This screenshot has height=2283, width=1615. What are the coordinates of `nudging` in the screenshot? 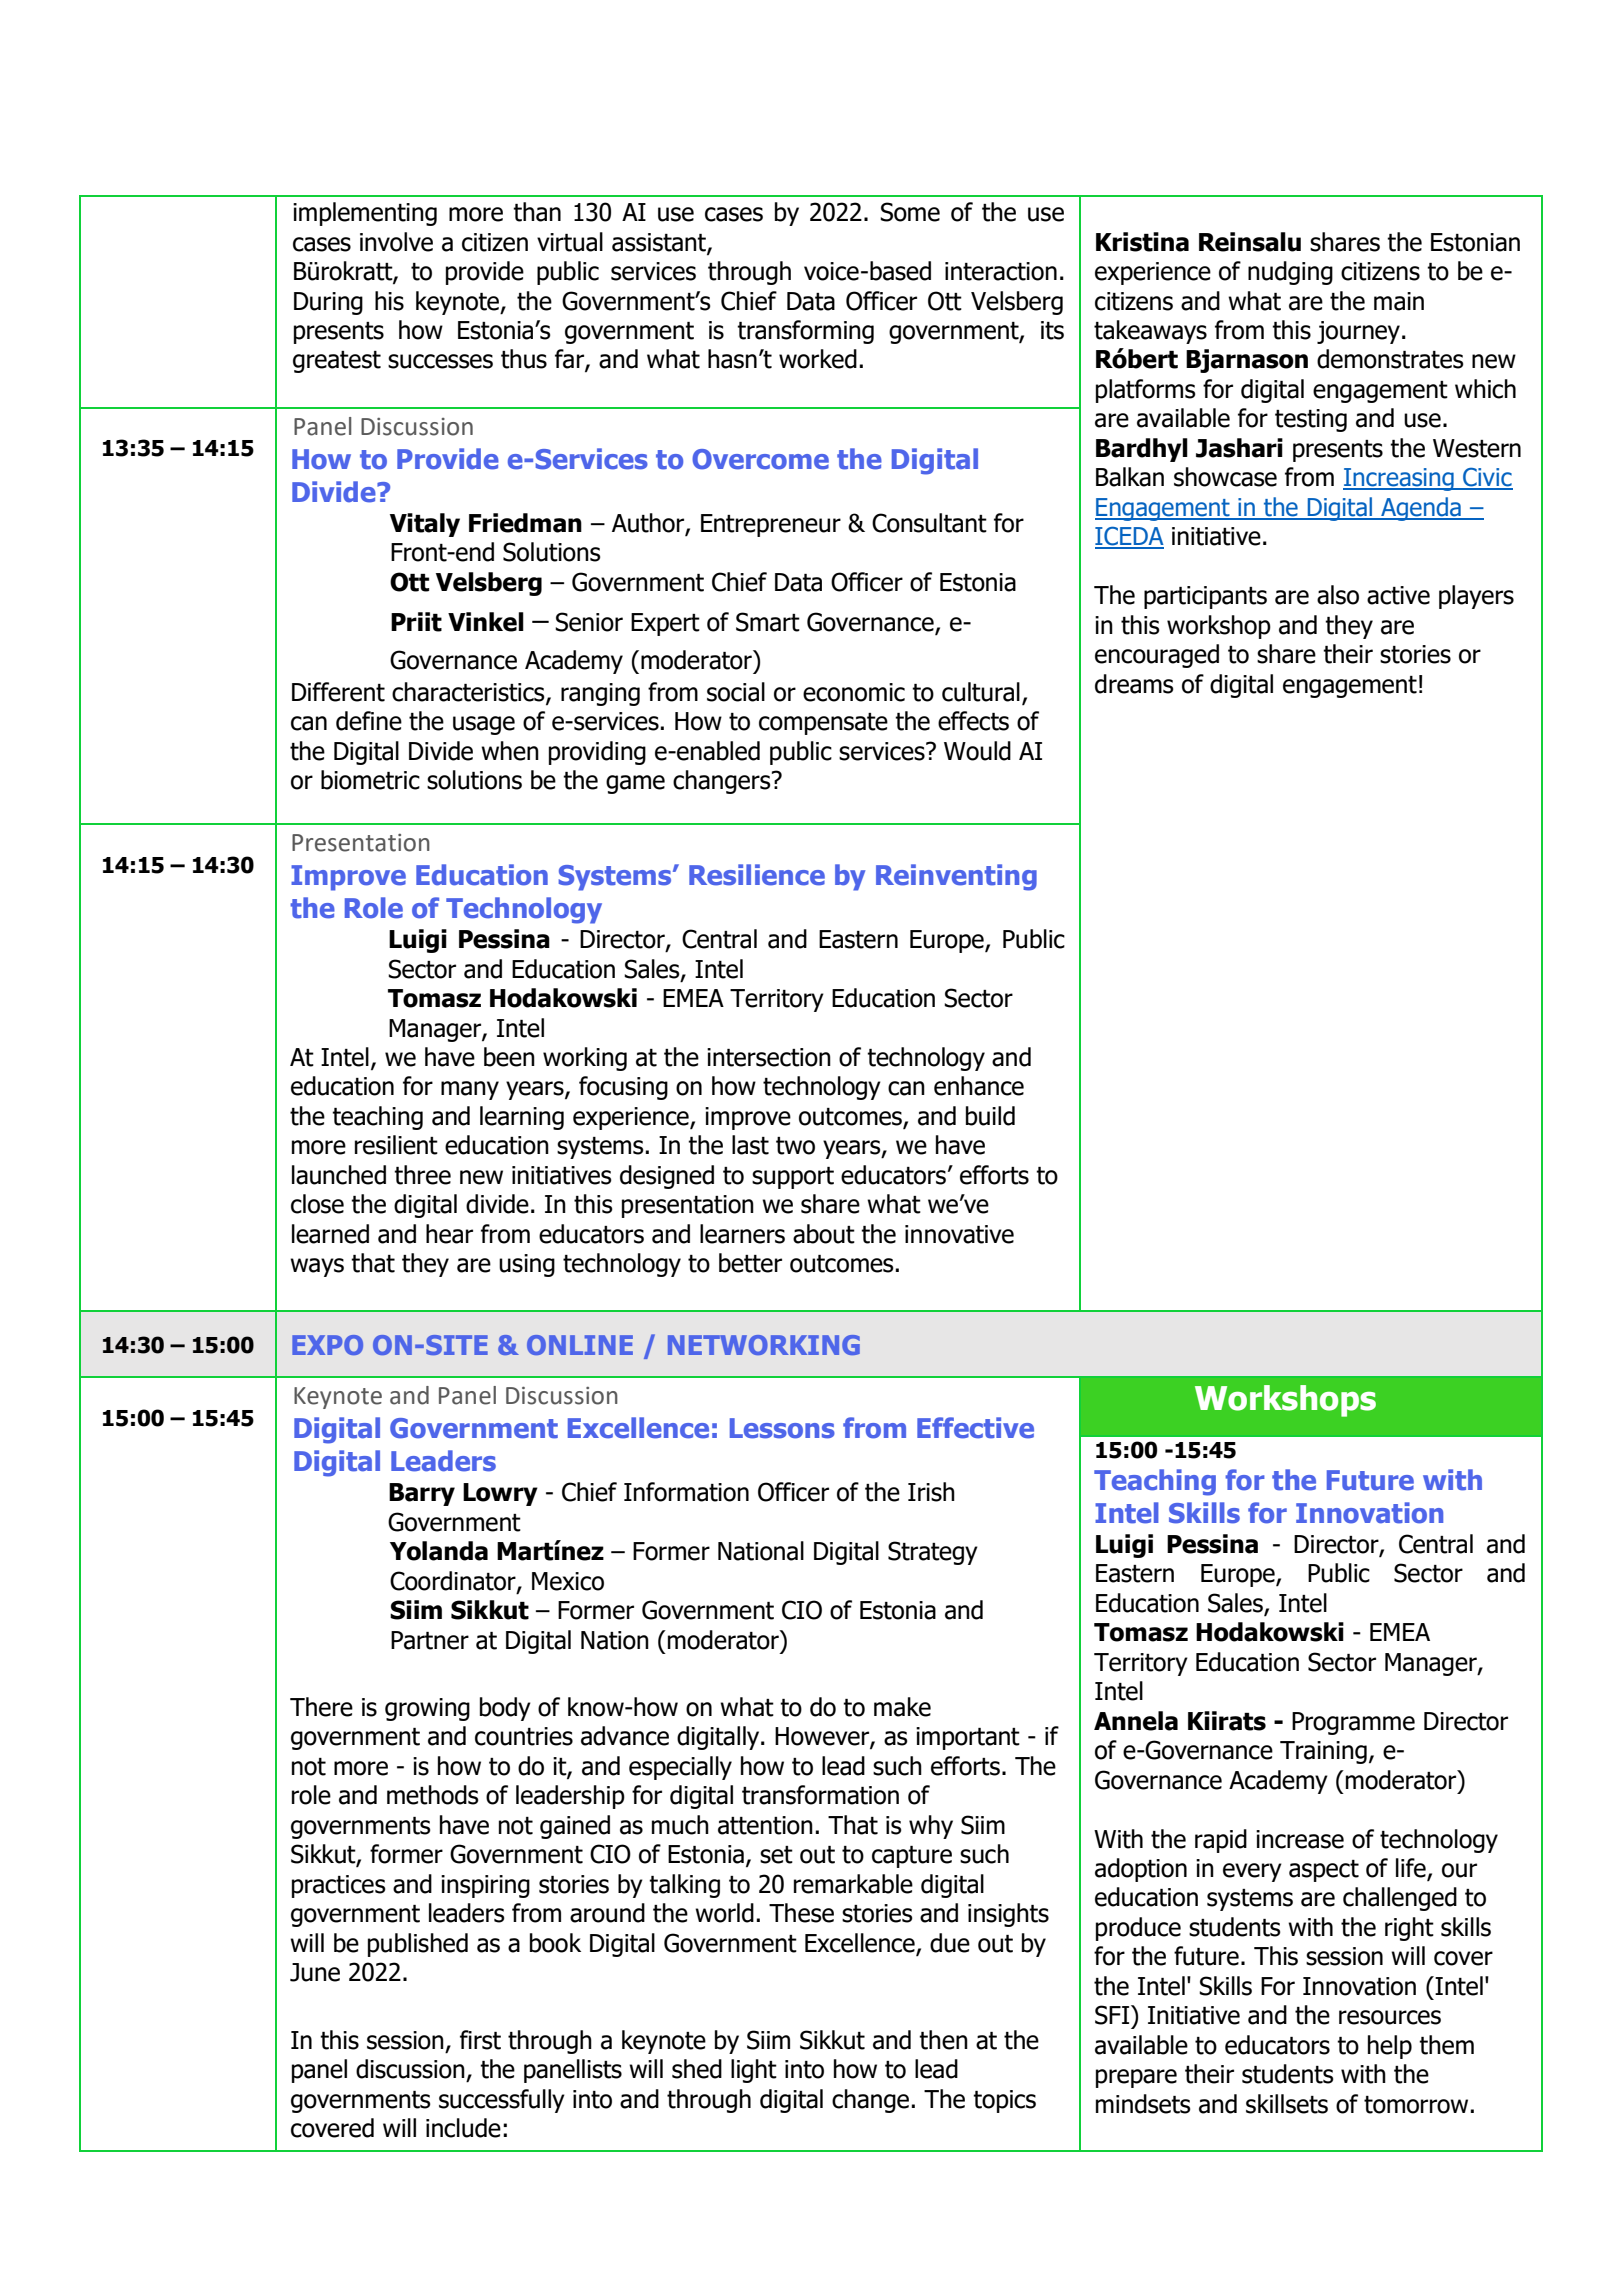 It's located at (1290, 273).
